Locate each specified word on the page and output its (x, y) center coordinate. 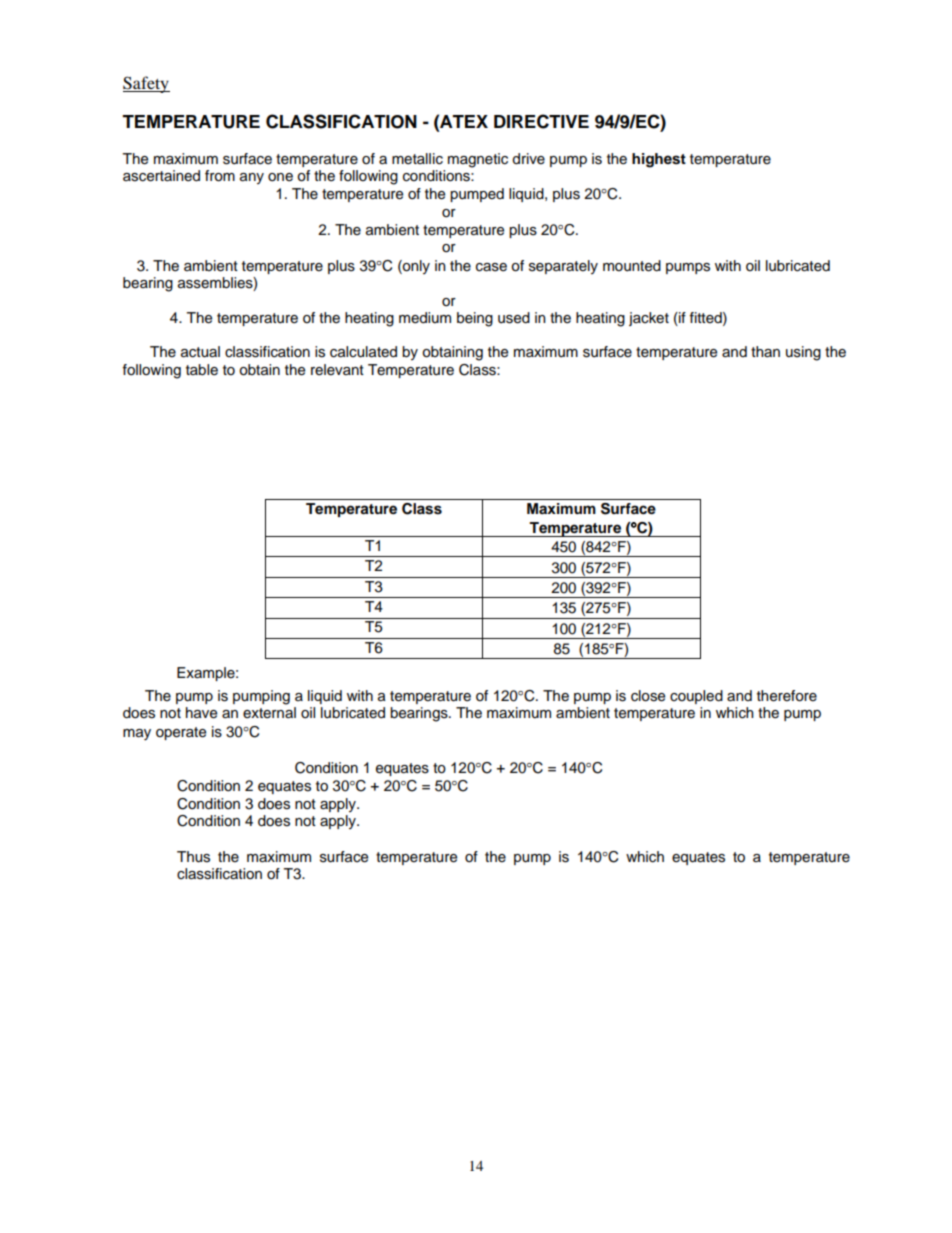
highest (659, 160)
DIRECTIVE (541, 121)
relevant (337, 370)
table (202, 370)
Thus (193, 857)
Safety (146, 84)
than (765, 351)
